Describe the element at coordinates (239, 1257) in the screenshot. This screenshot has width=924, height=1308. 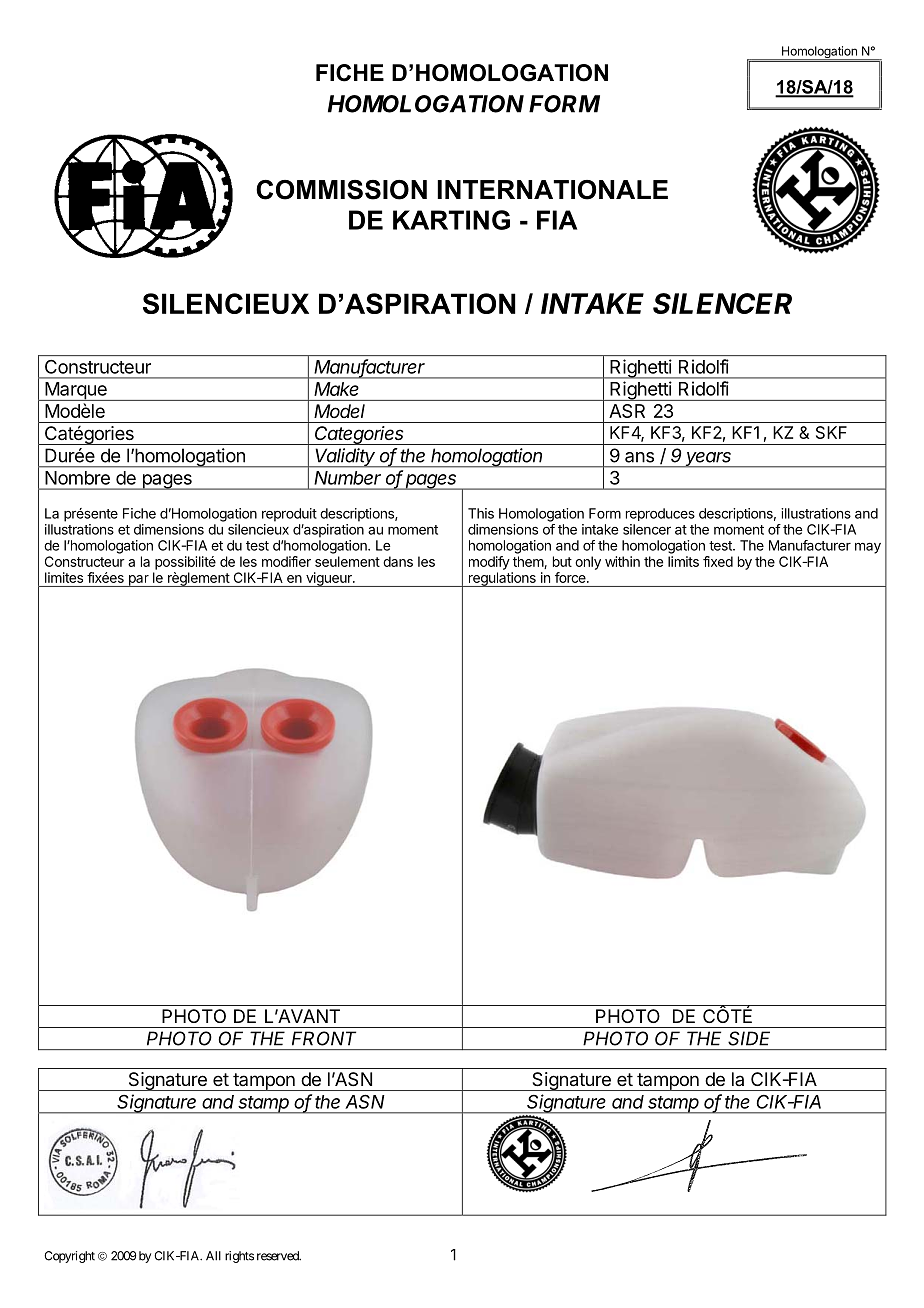
I see `rights` at that location.
